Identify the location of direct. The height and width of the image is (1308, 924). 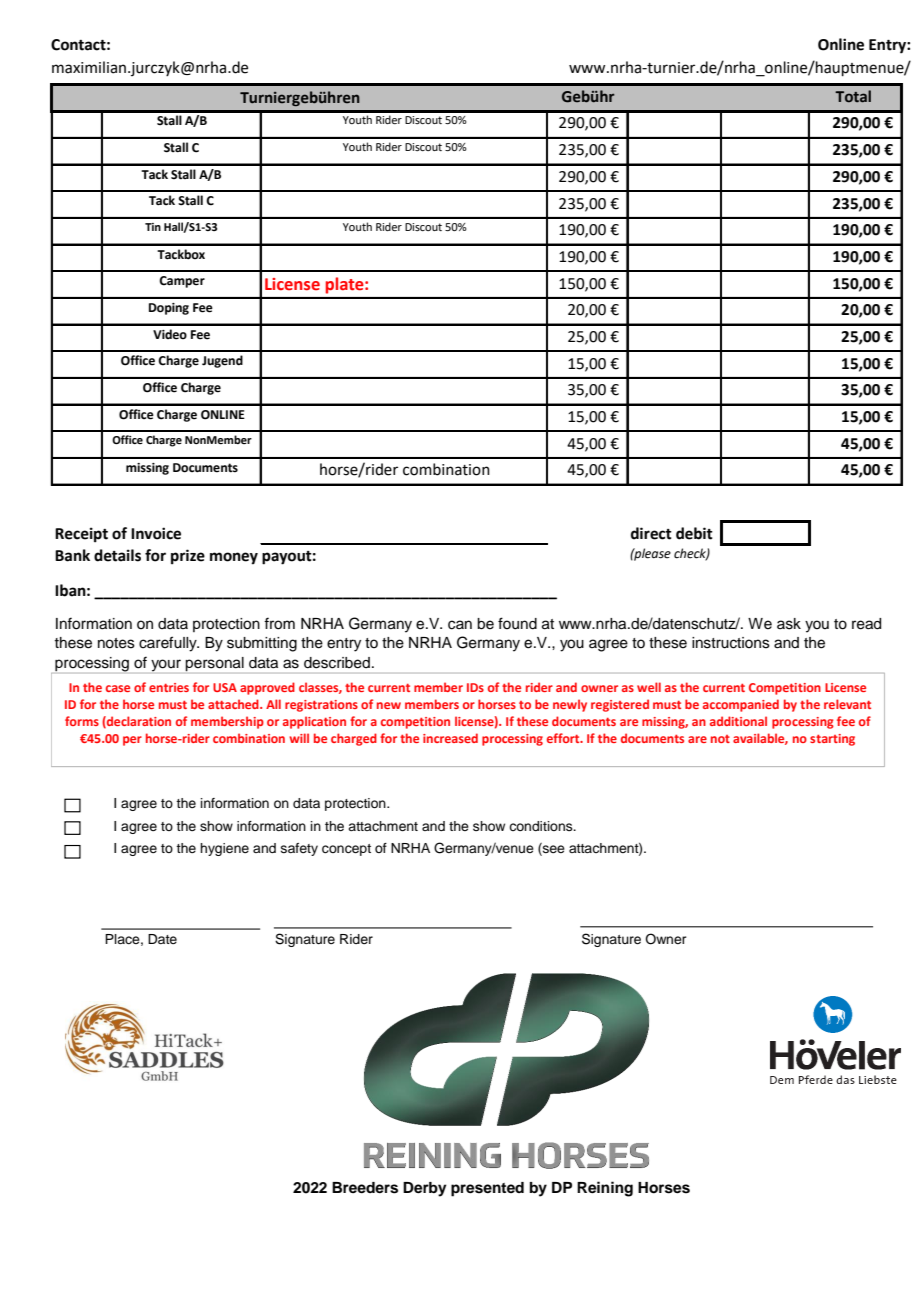
(651, 533).
